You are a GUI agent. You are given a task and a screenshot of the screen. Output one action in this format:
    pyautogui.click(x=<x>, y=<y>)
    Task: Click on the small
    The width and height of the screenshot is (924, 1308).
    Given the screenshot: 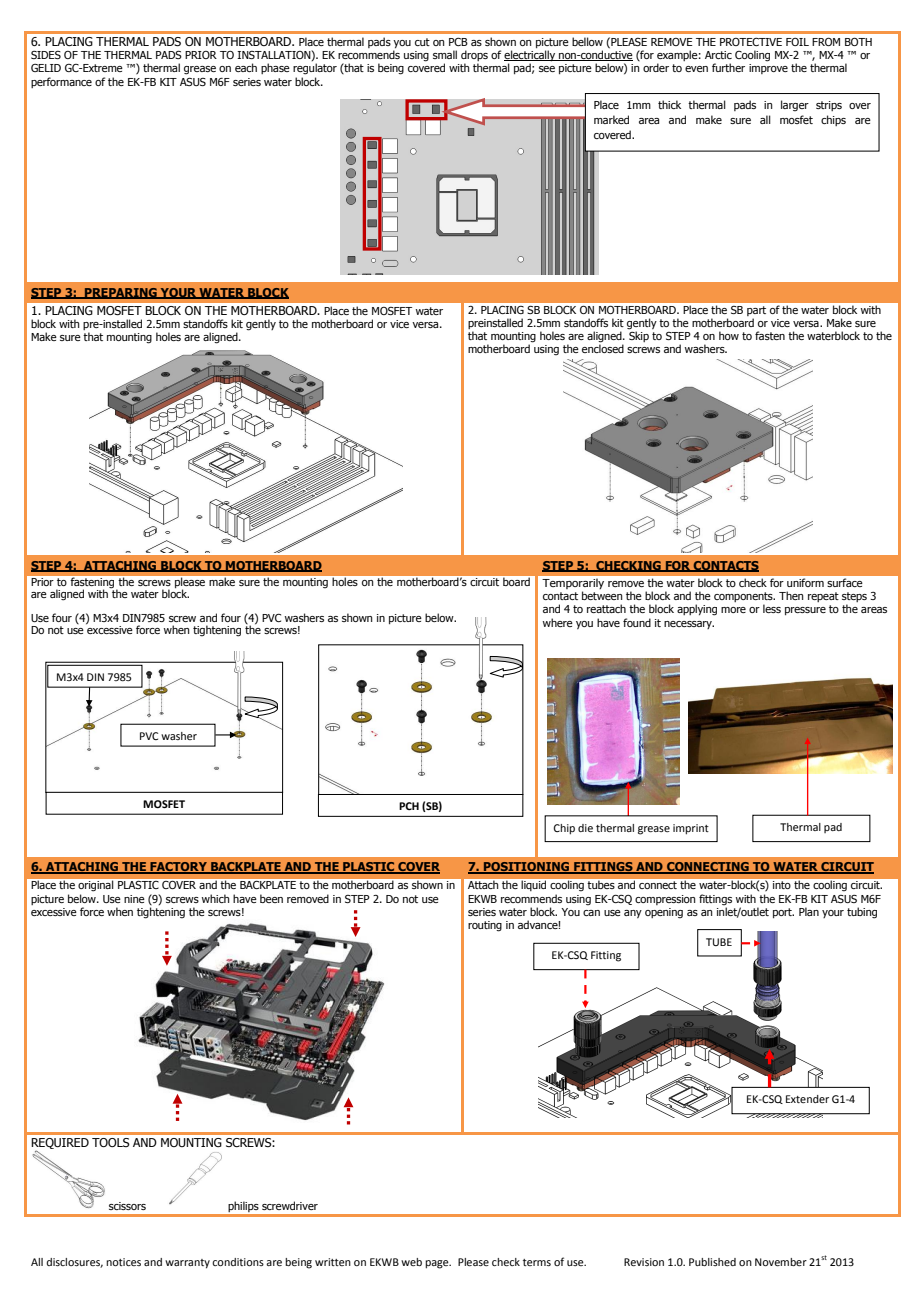 What is the action you would take?
    pyautogui.click(x=445, y=54)
